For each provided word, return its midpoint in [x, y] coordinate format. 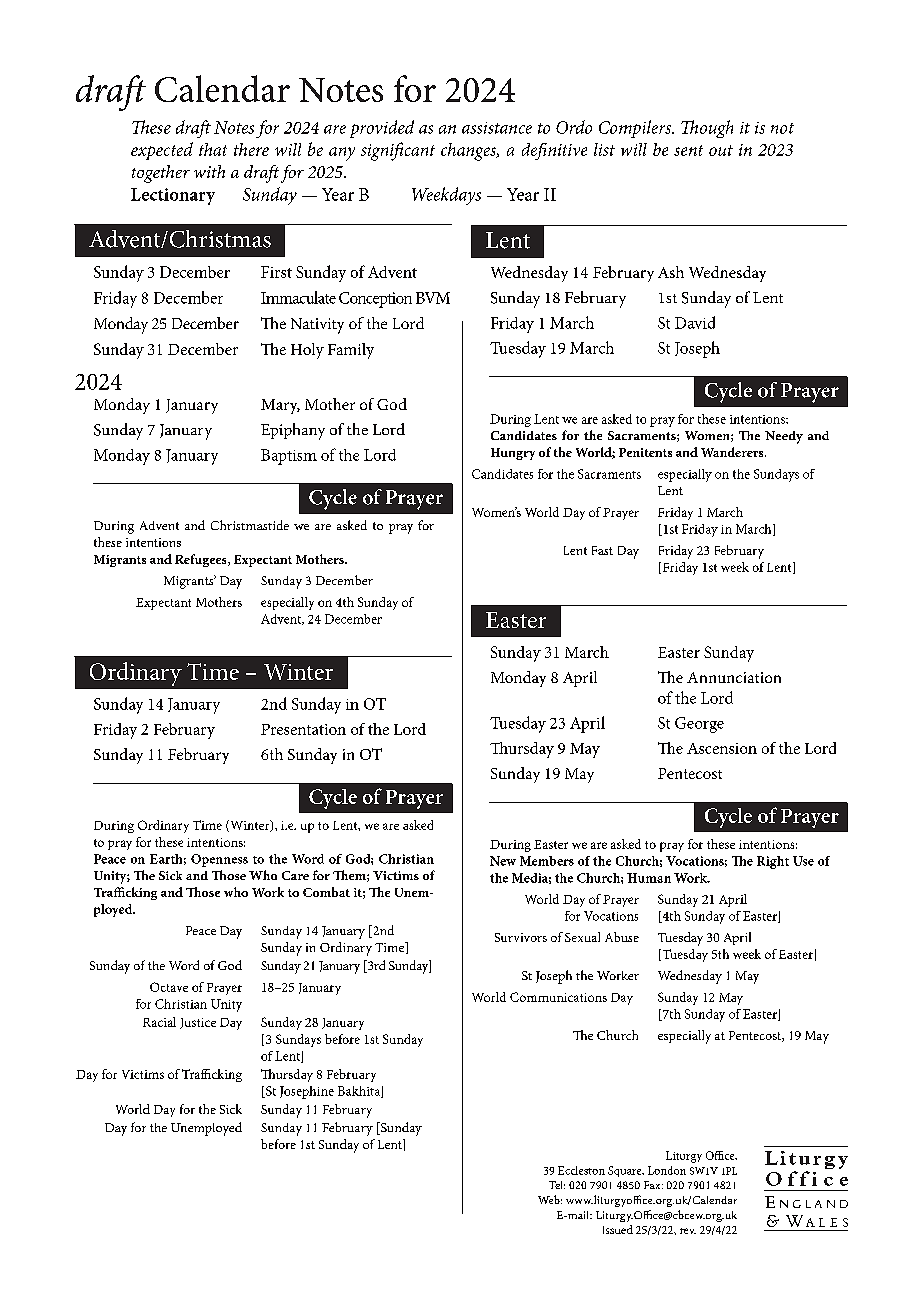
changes [470, 152]
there [251, 149]
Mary [280, 406]
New [503, 861]
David [695, 322]
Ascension [722, 748]
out [721, 150]
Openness [219, 860]
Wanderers [733, 452]
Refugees [202, 560]
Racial [159, 1022]
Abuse [622, 937]
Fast [602, 550]
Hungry [513, 454]
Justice [198, 1023]
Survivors [521, 937]
